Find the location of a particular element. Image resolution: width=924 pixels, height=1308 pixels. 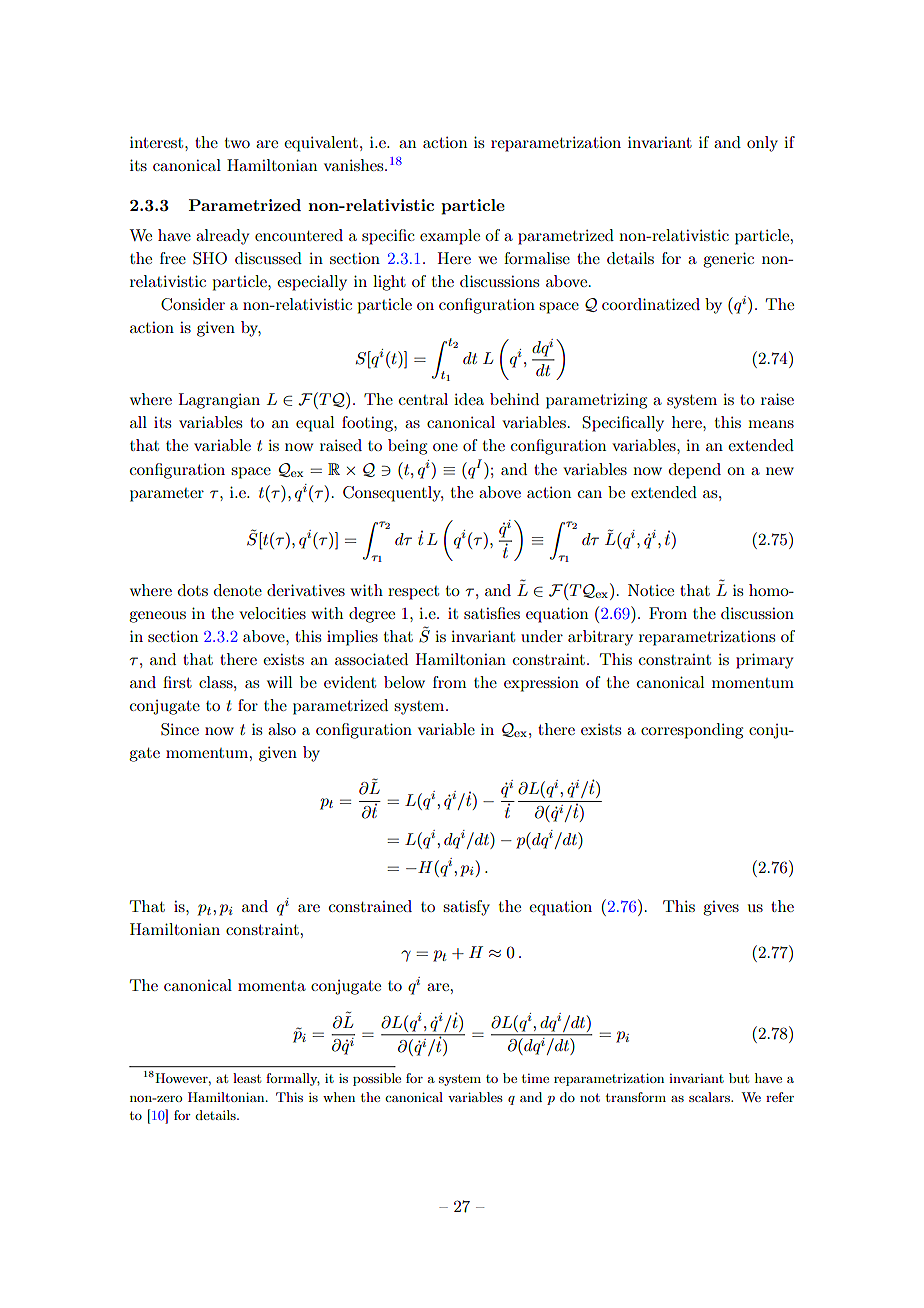

satisfies is located at coordinates (492, 613).
